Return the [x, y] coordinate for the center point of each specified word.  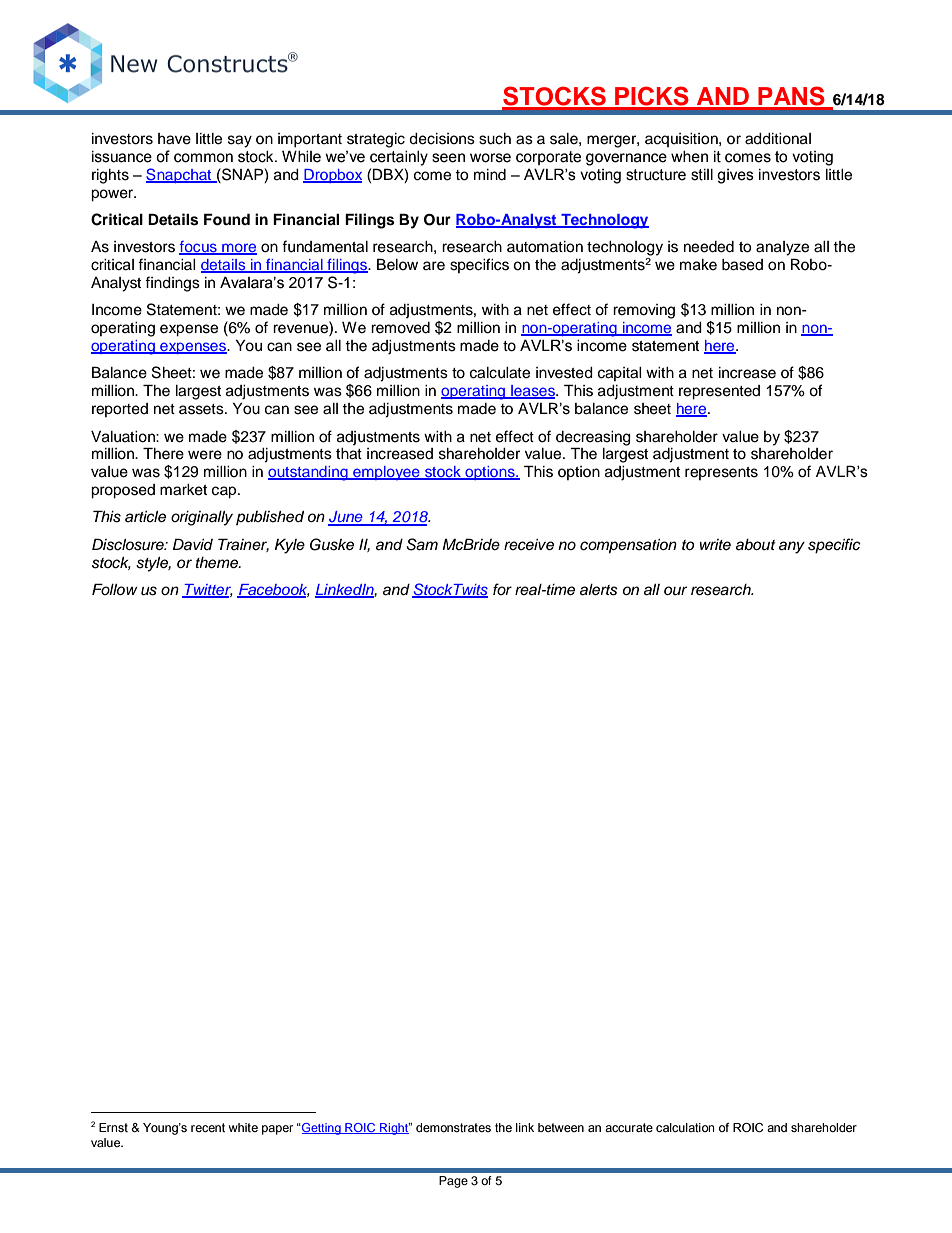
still [702, 175]
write [715, 544]
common [203, 158]
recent [208, 1127]
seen [448, 158]
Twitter [207, 591]
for [502, 589]
